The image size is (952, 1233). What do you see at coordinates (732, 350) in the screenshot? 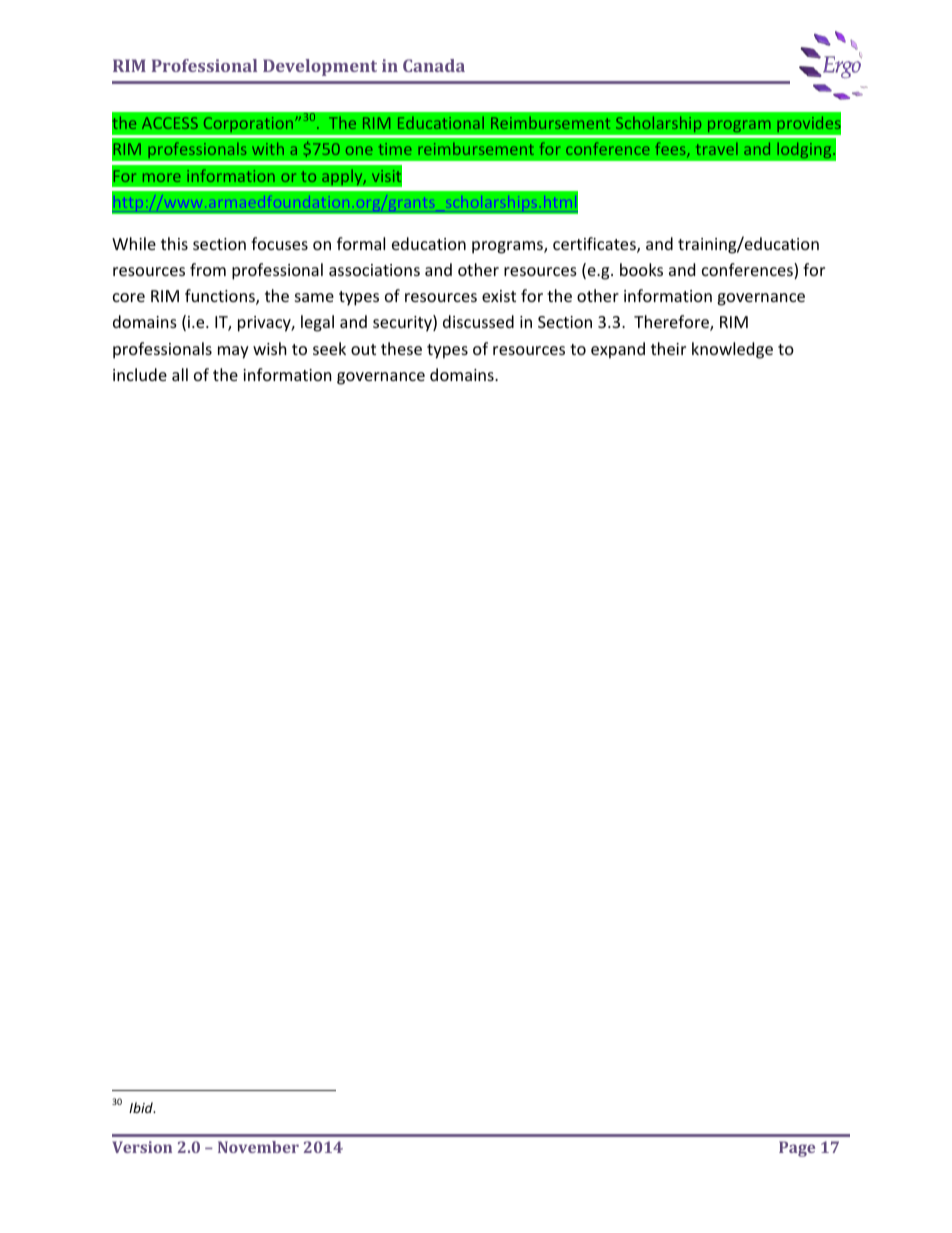
I see `knowledge` at bounding box center [732, 350].
